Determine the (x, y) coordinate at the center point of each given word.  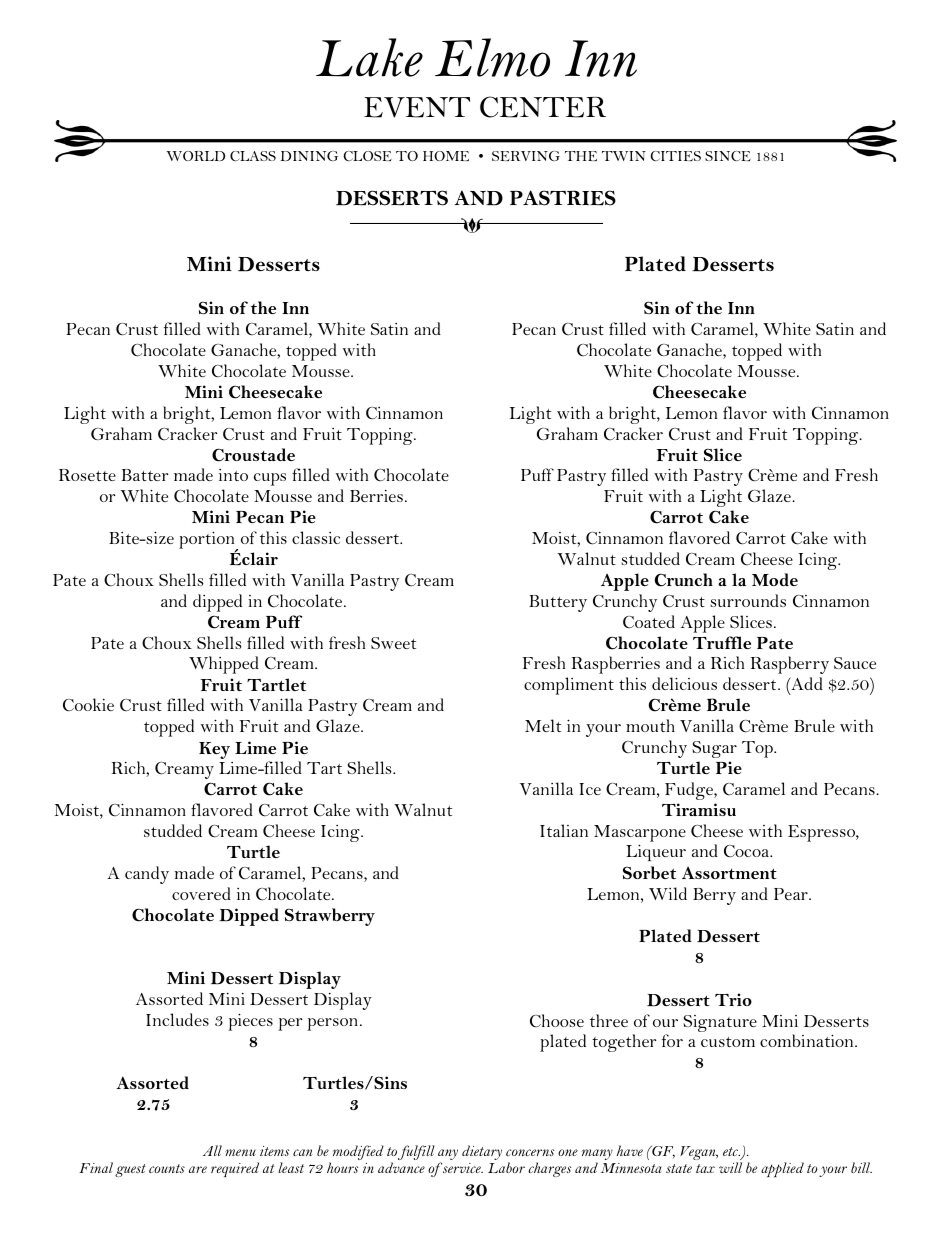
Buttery (558, 603)
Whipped (224, 665)
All (212, 1150)
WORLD (196, 156)
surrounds (748, 600)
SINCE (728, 156)
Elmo (492, 57)
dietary (482, 1152)
